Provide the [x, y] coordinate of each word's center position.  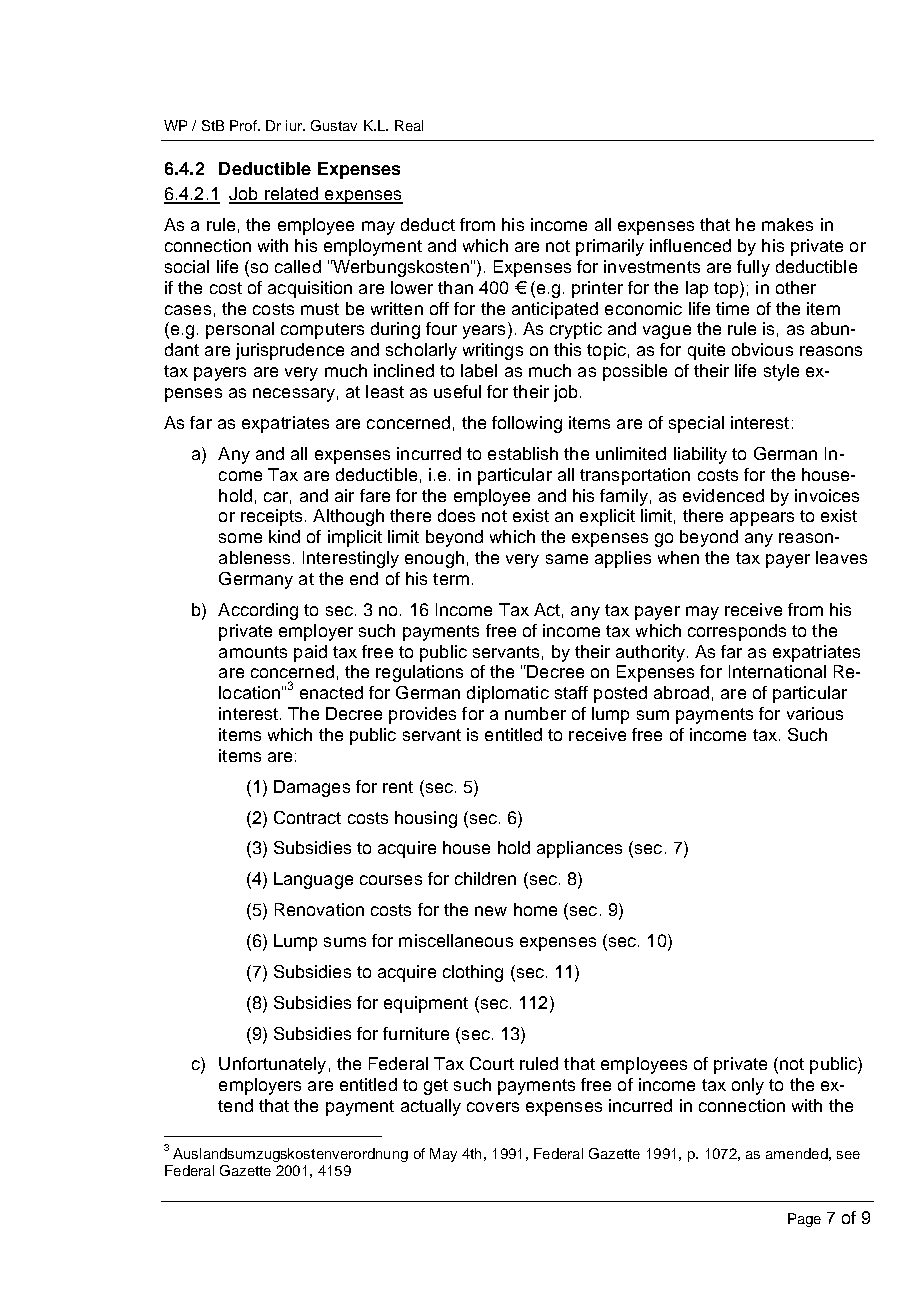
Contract [307, 817]
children [485, 878]
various [815, 713]
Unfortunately [272, 1065]
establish [523, 453]
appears [762, 519]
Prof [244, 125]
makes [787, 224]
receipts [271, 517]
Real [409, 125]
